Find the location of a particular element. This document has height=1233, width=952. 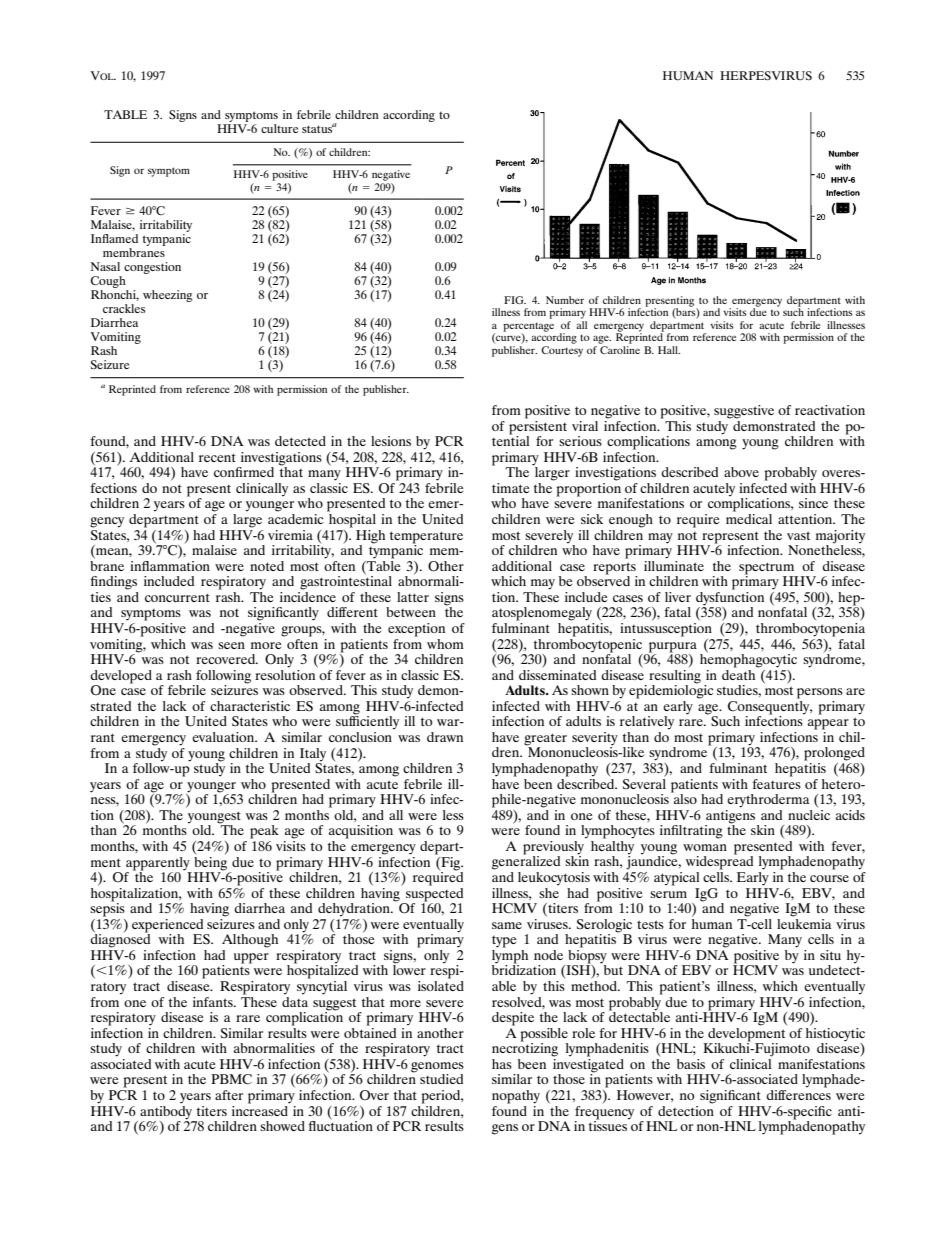

Hall is located at coordinates (669, 350).
